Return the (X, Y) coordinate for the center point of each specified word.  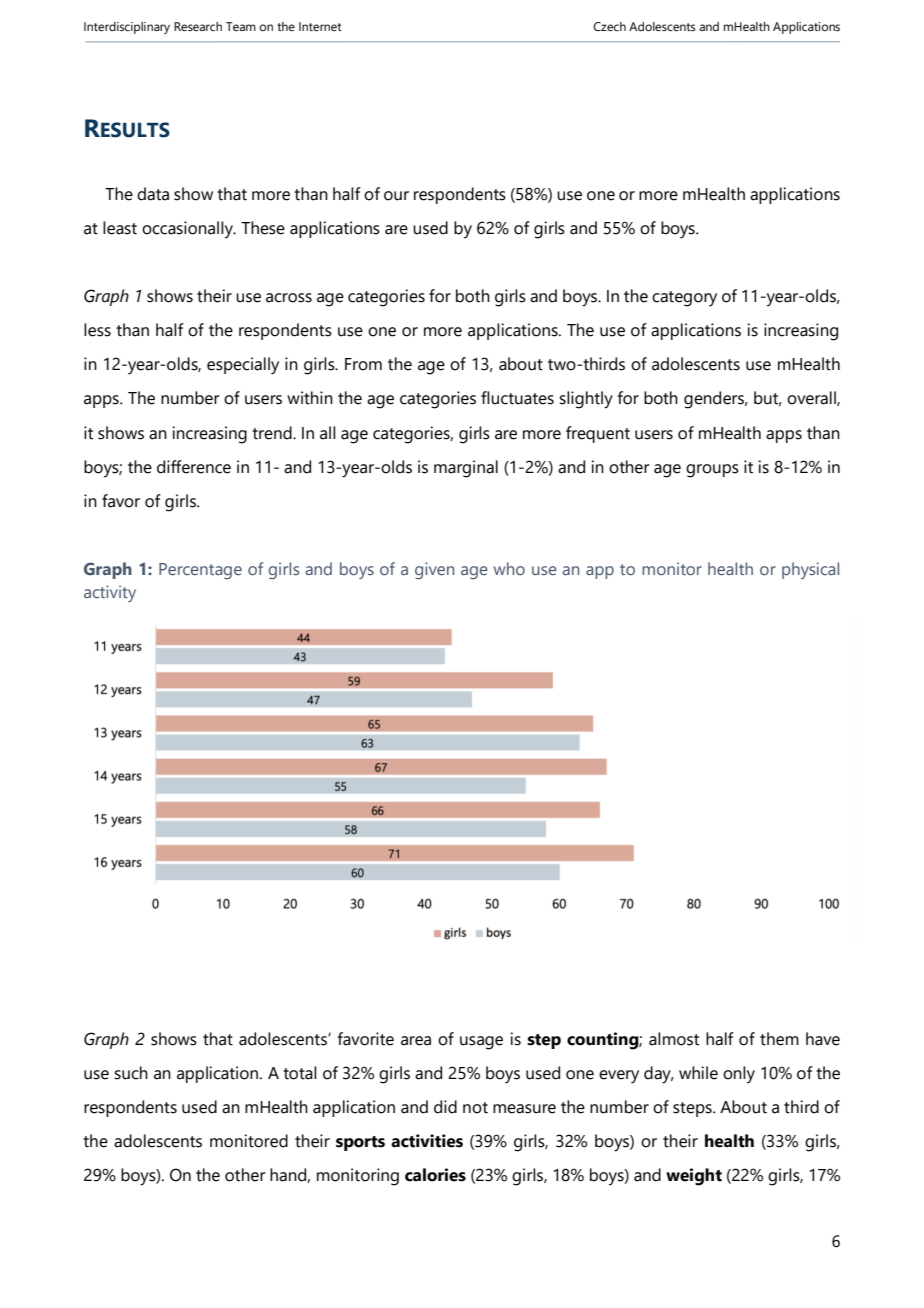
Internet (320, 26)
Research (198, 26)
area (416, 1041)
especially (243, 366)
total (300, 1073)
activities (427, 1141)
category (684, 299)
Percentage (200, 571)
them (779, 1039)
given (434, 570)
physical (810, 570)
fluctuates (517, 398)
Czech (609, 26)
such (131, 1073)
